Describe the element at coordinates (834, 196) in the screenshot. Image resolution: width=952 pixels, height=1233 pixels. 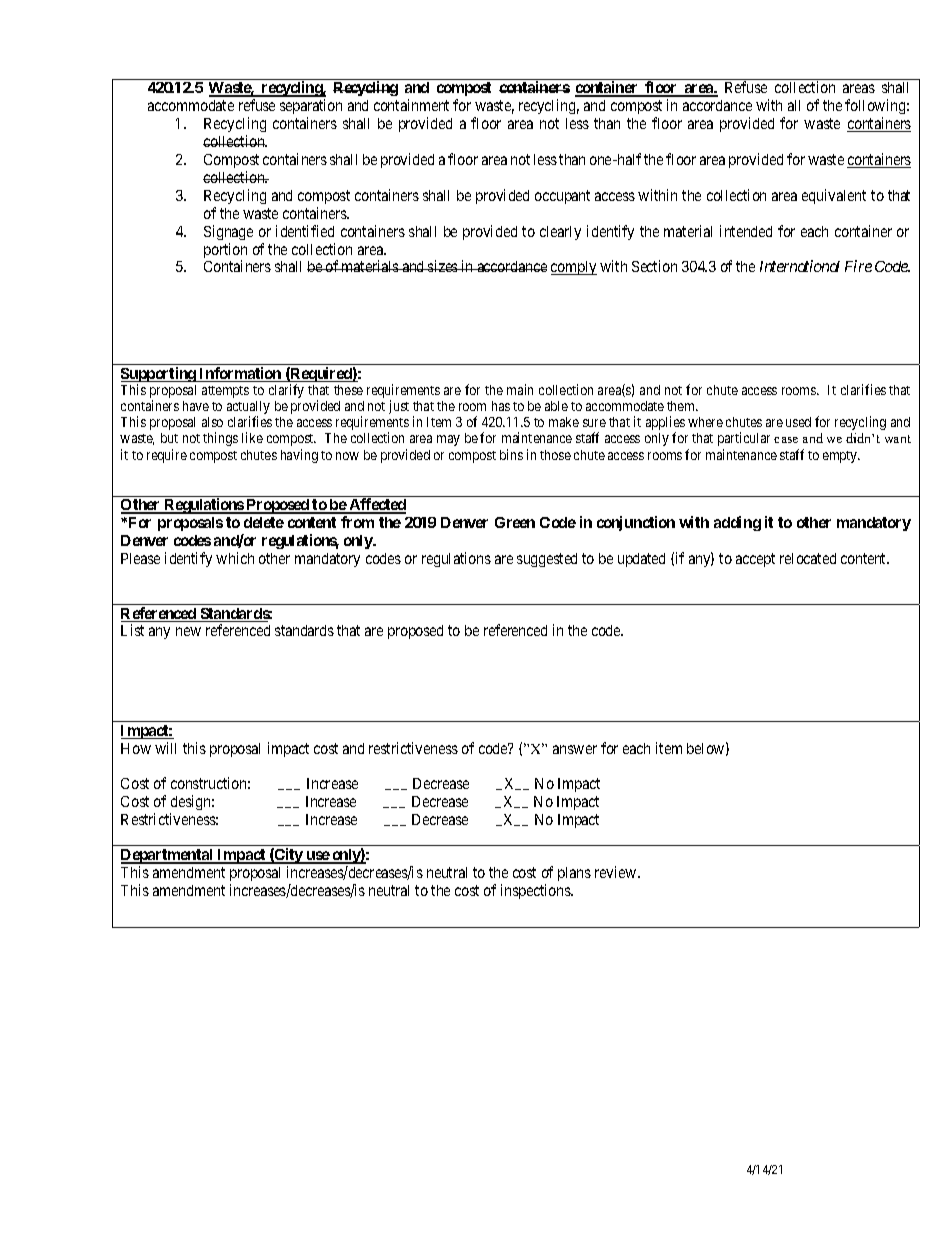
I see `equivalent` at that location.
